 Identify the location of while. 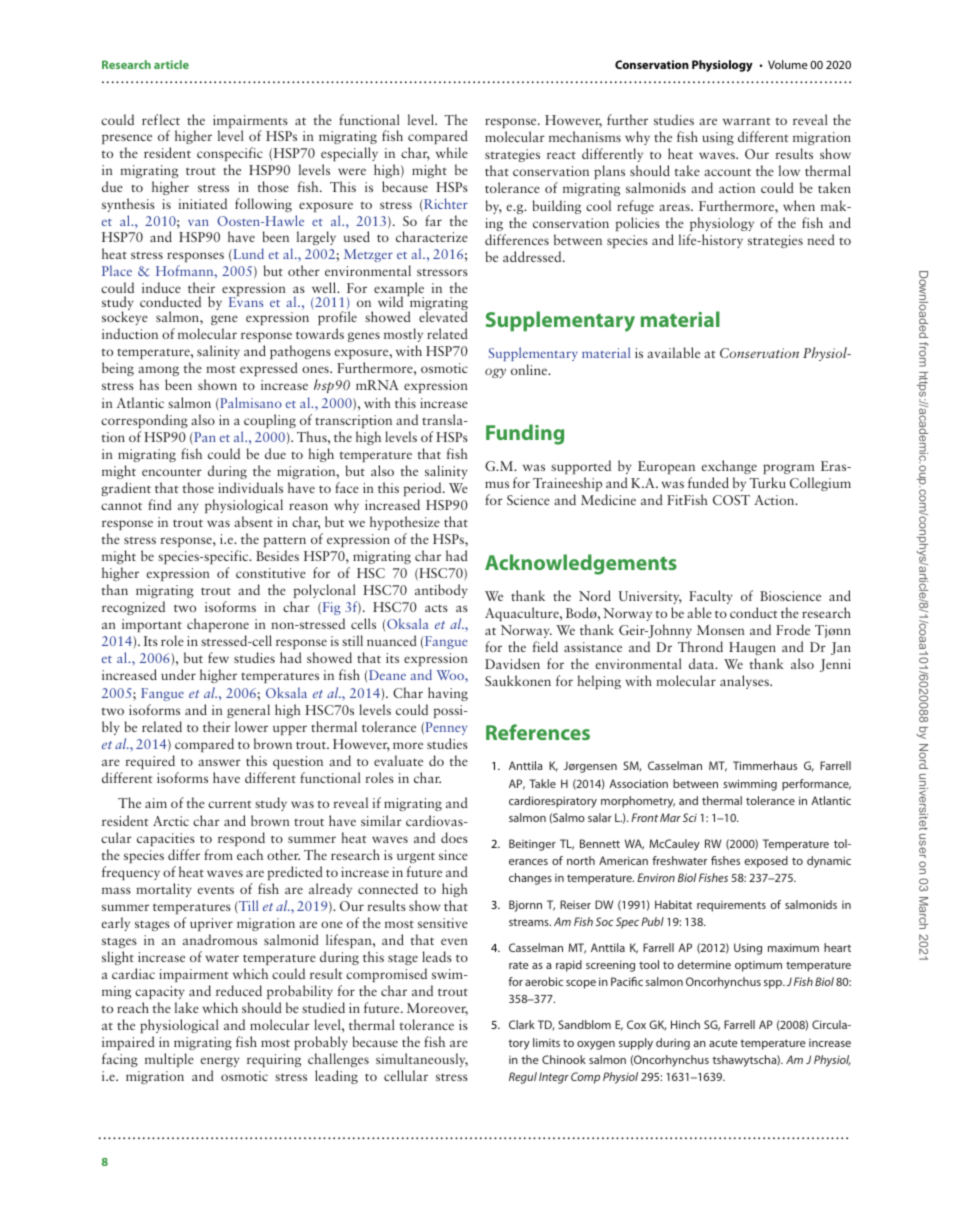
(452, 152).
